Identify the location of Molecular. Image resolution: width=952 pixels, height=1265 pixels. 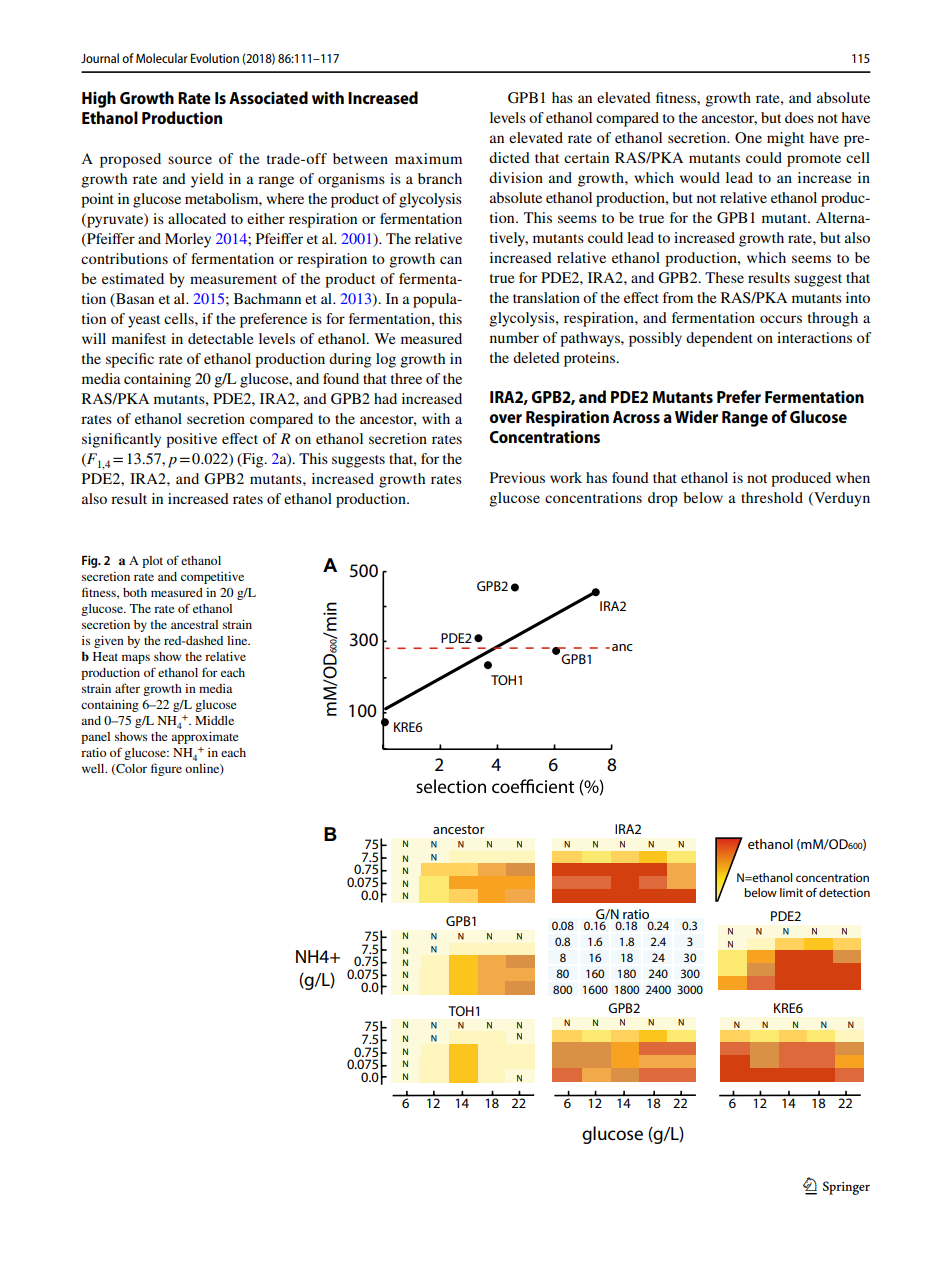
(162, 58).
